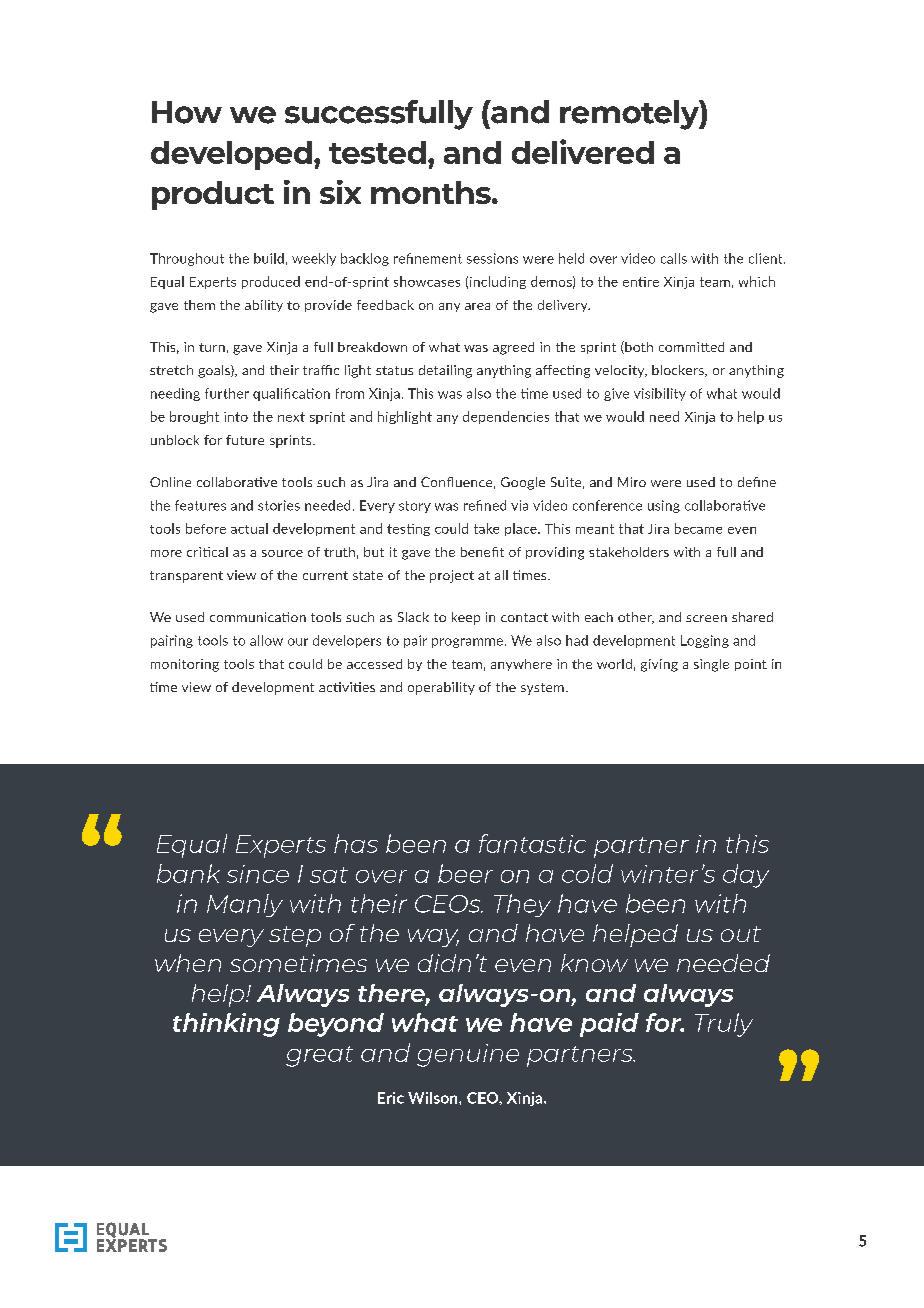  What do you see at coordinates (432, 192) in the page?
I see `months` at bounding box center [432, 192].
